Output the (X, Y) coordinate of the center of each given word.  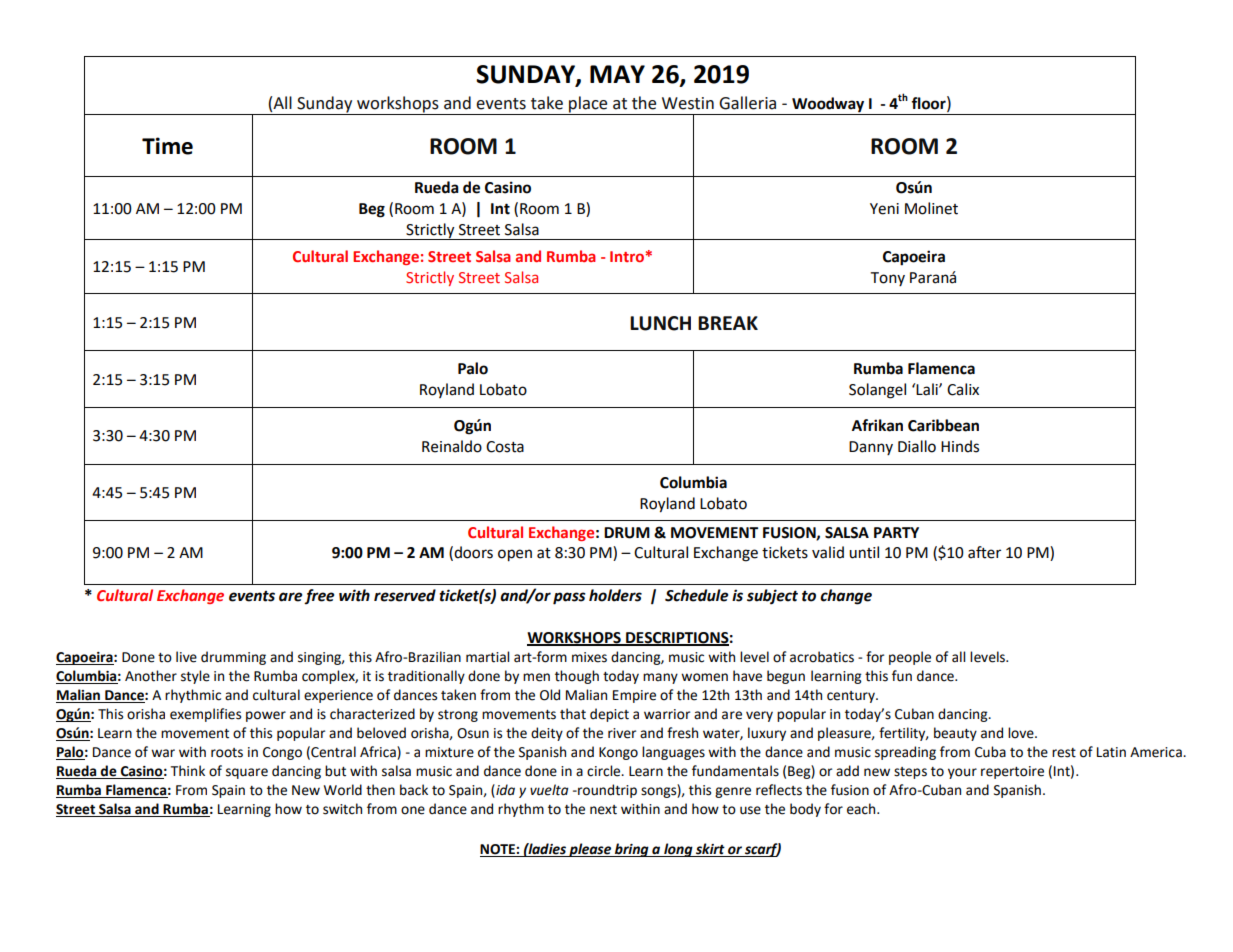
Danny (871, 448)
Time (167, 146)
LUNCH (660, 323)
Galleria (747, 103)
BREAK (728, 323)
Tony (887, 279)
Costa (505, 447)
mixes (589, 657)
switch (342, 809)
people (910, 658)
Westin (688, 103)
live (186, 657)
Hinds (960, 446)
